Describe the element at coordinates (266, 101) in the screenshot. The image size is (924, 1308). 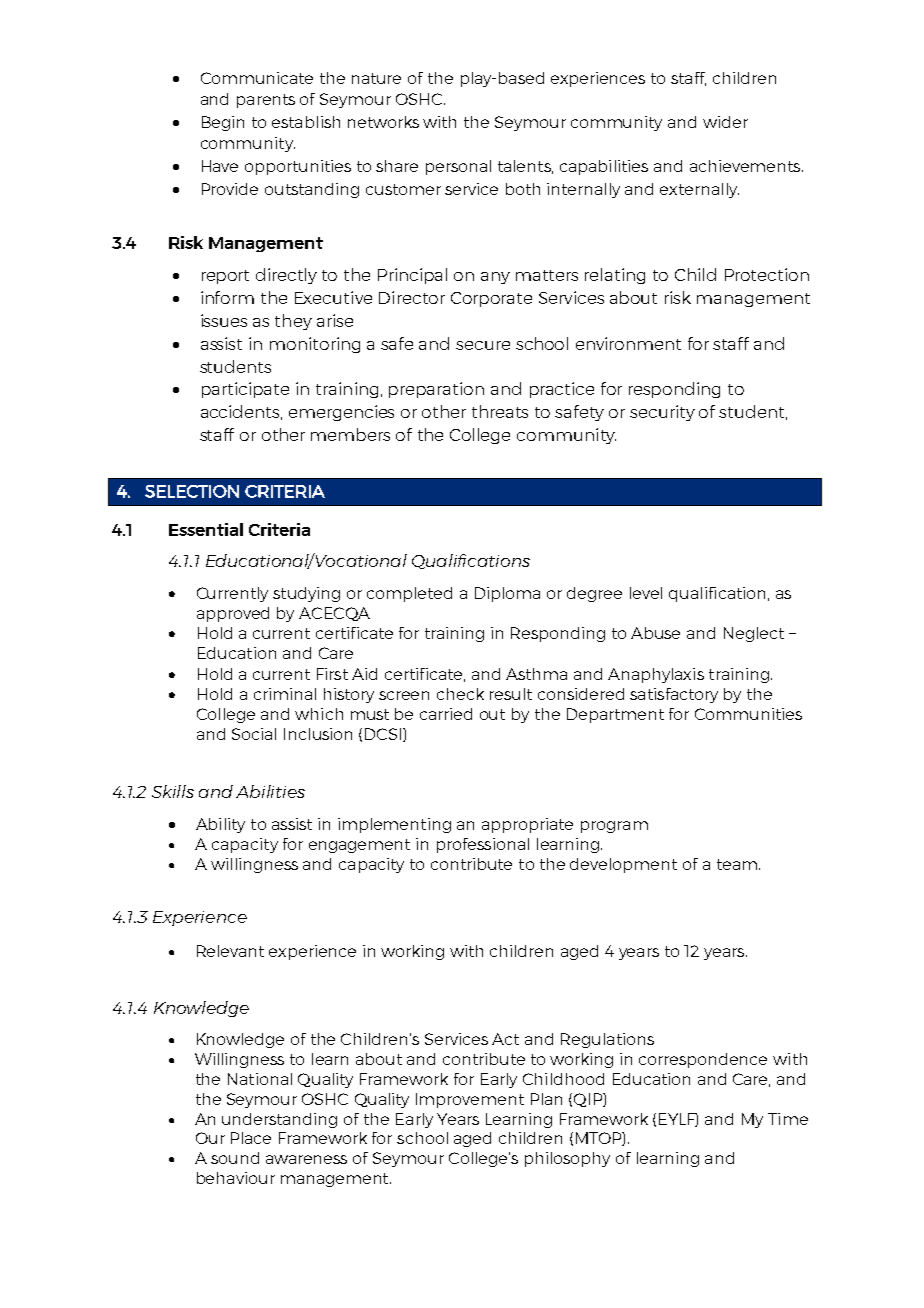
I see `parents` at that location.
